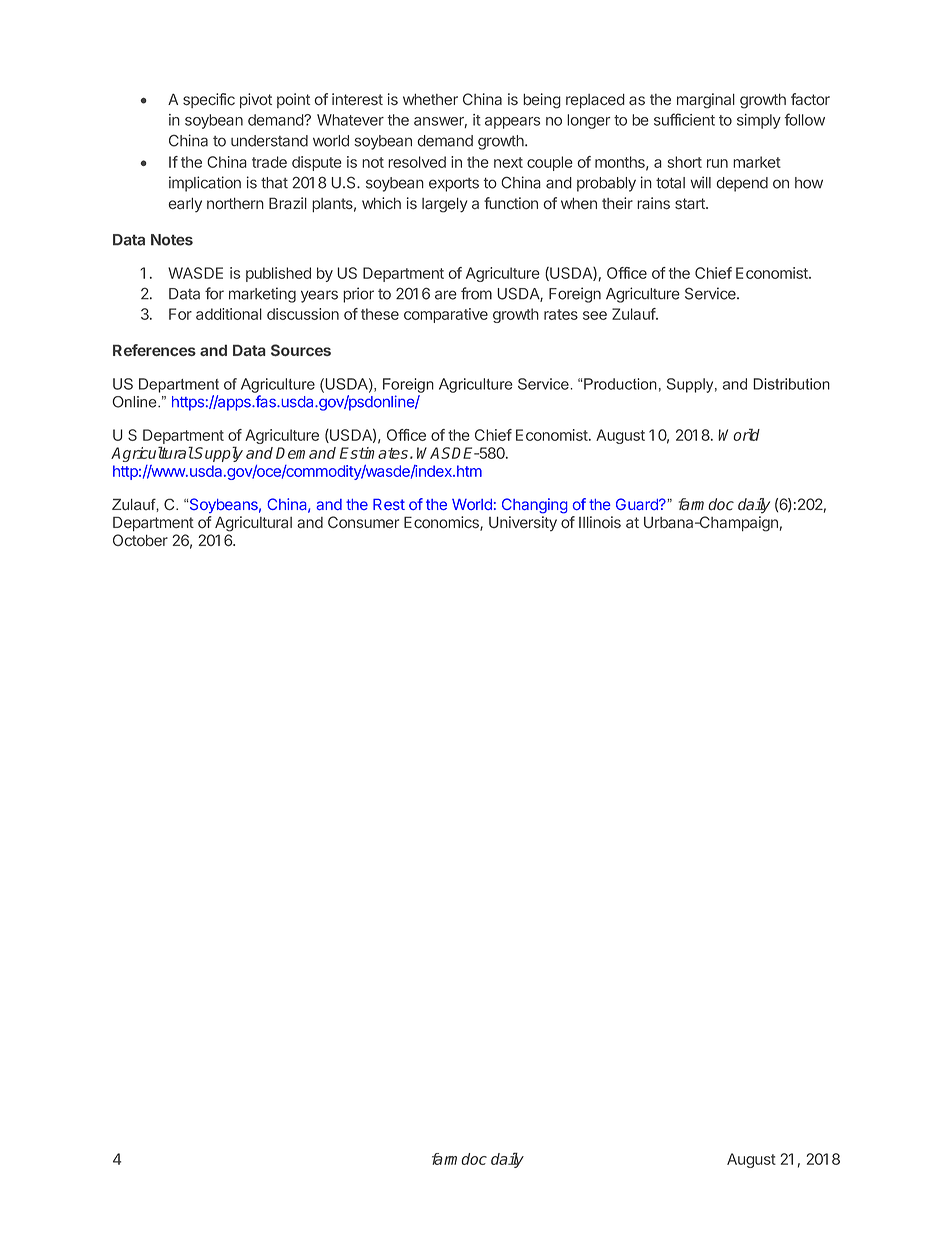  I want to click on Distribution, so click(791, 384).
